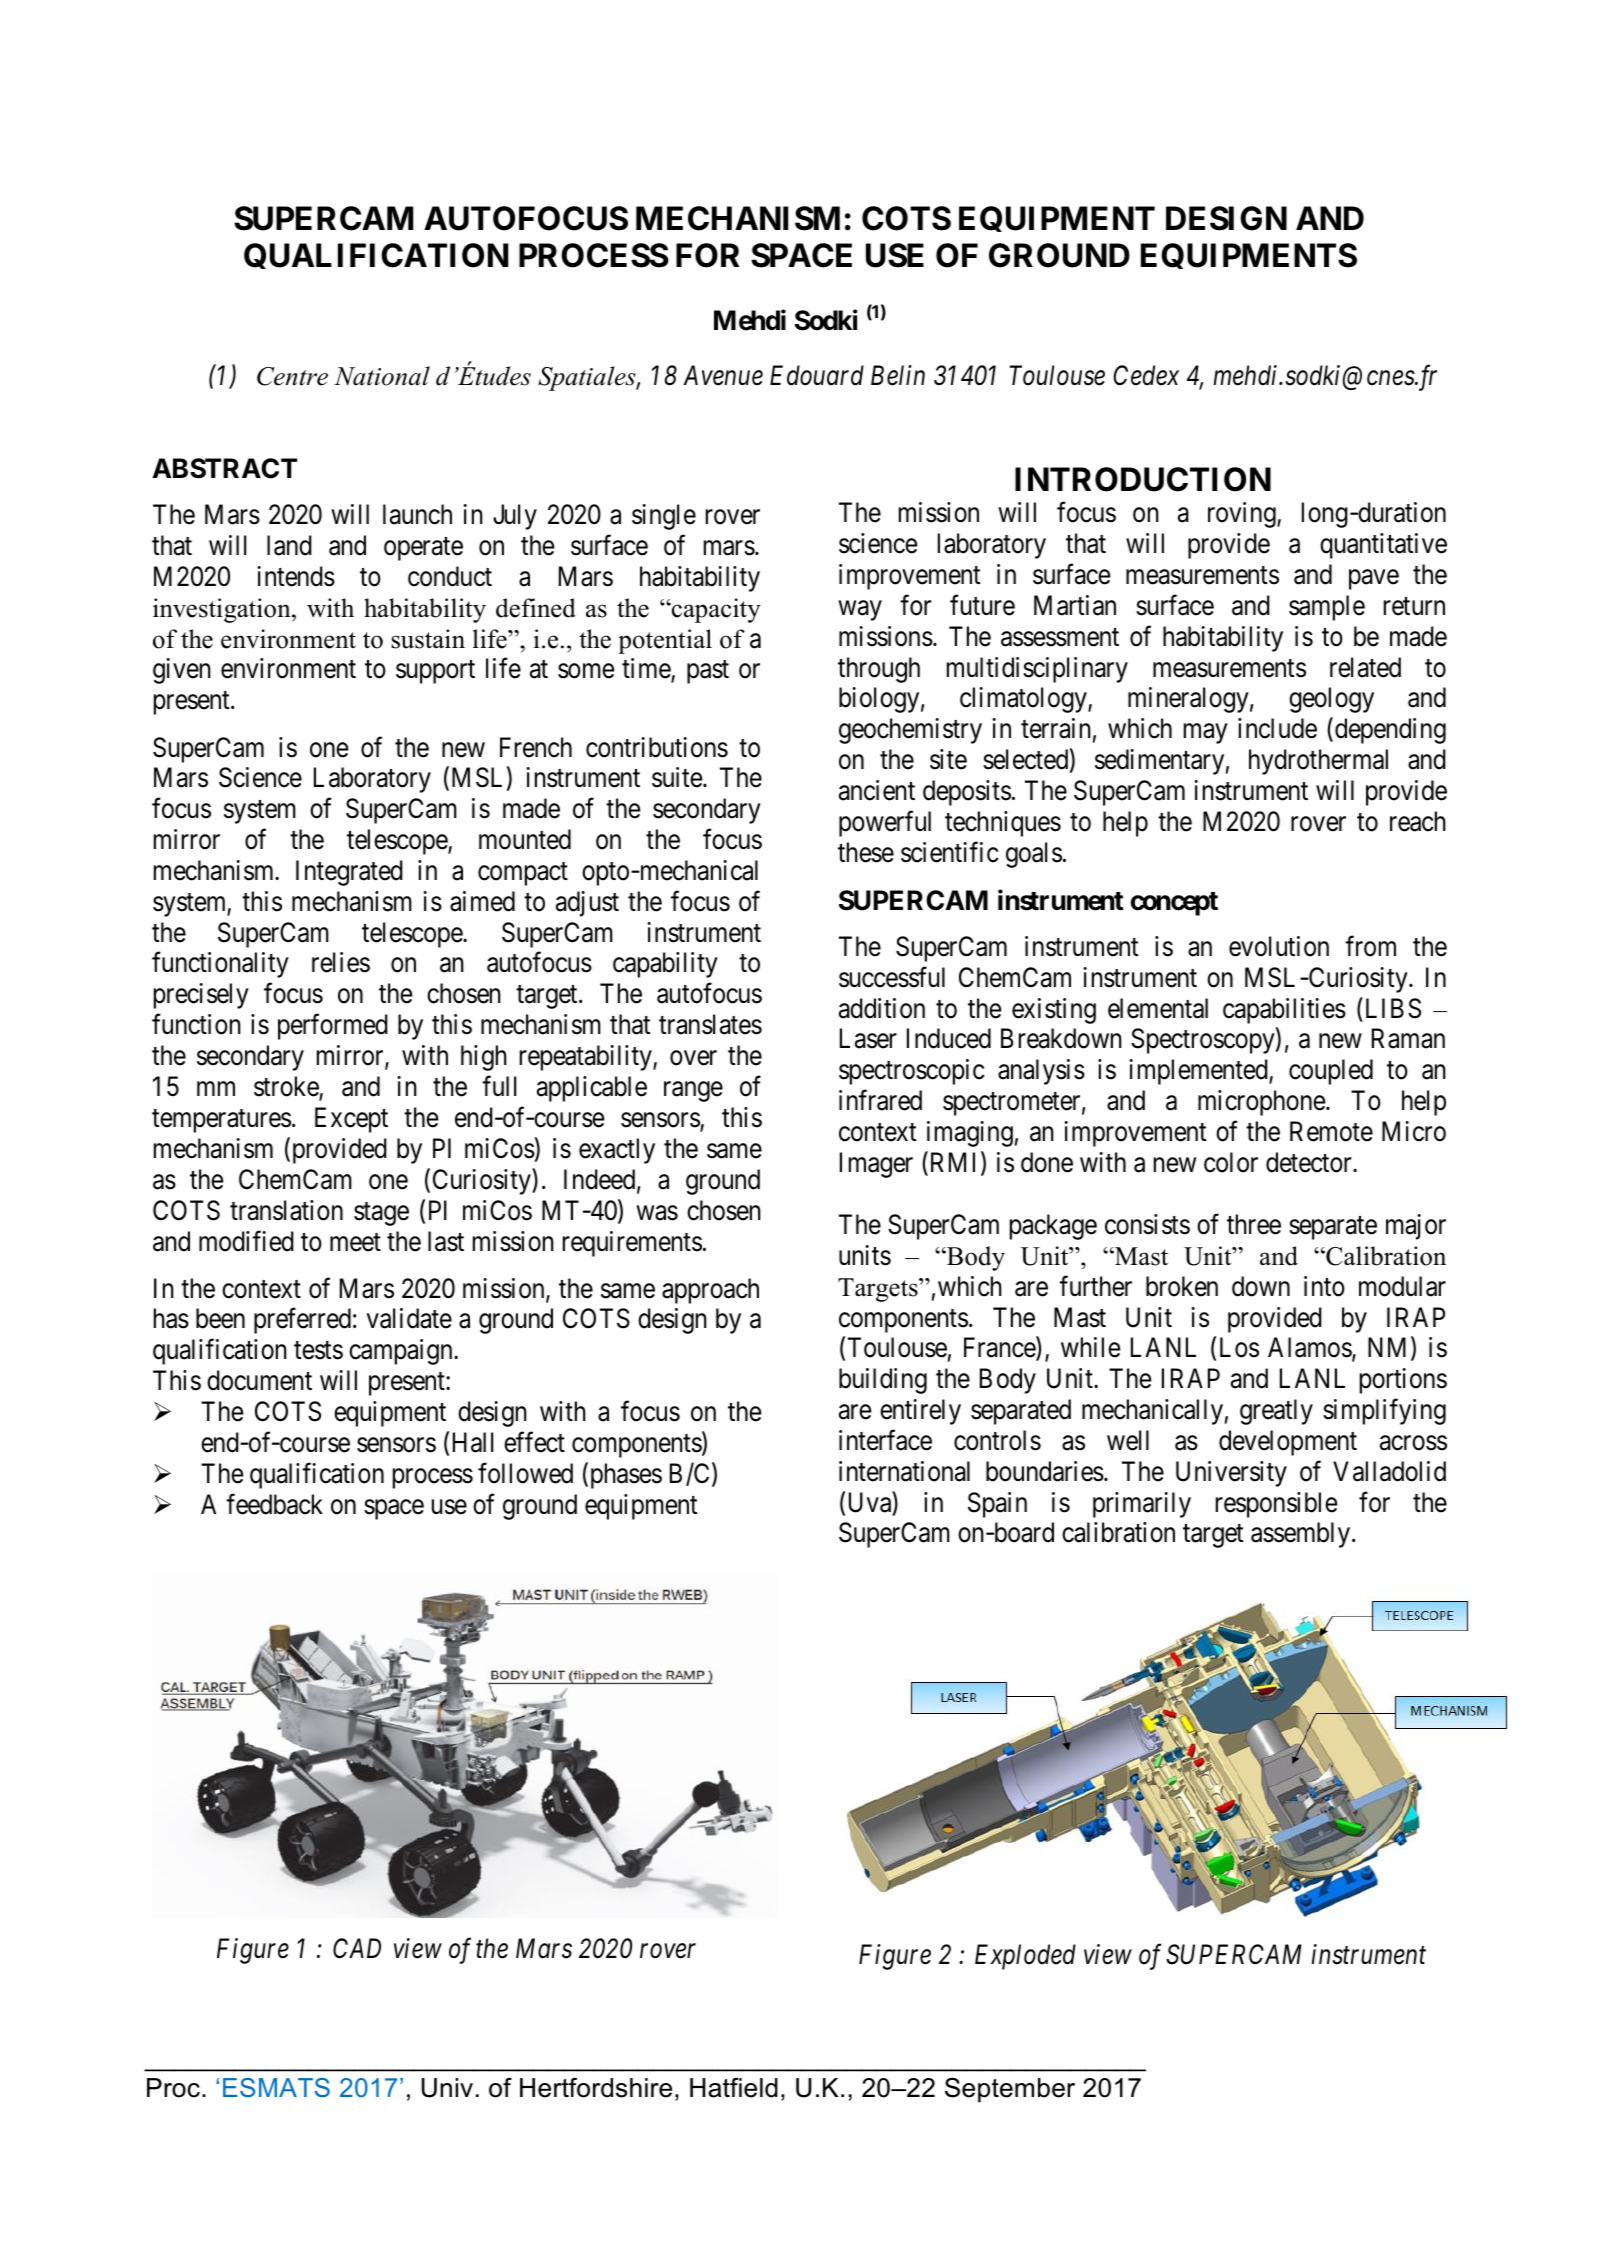 The width and height of the page is (1599, 2261). Describe the element at coordinates (357, 1948) in the page. I see `CAD` at that location.
